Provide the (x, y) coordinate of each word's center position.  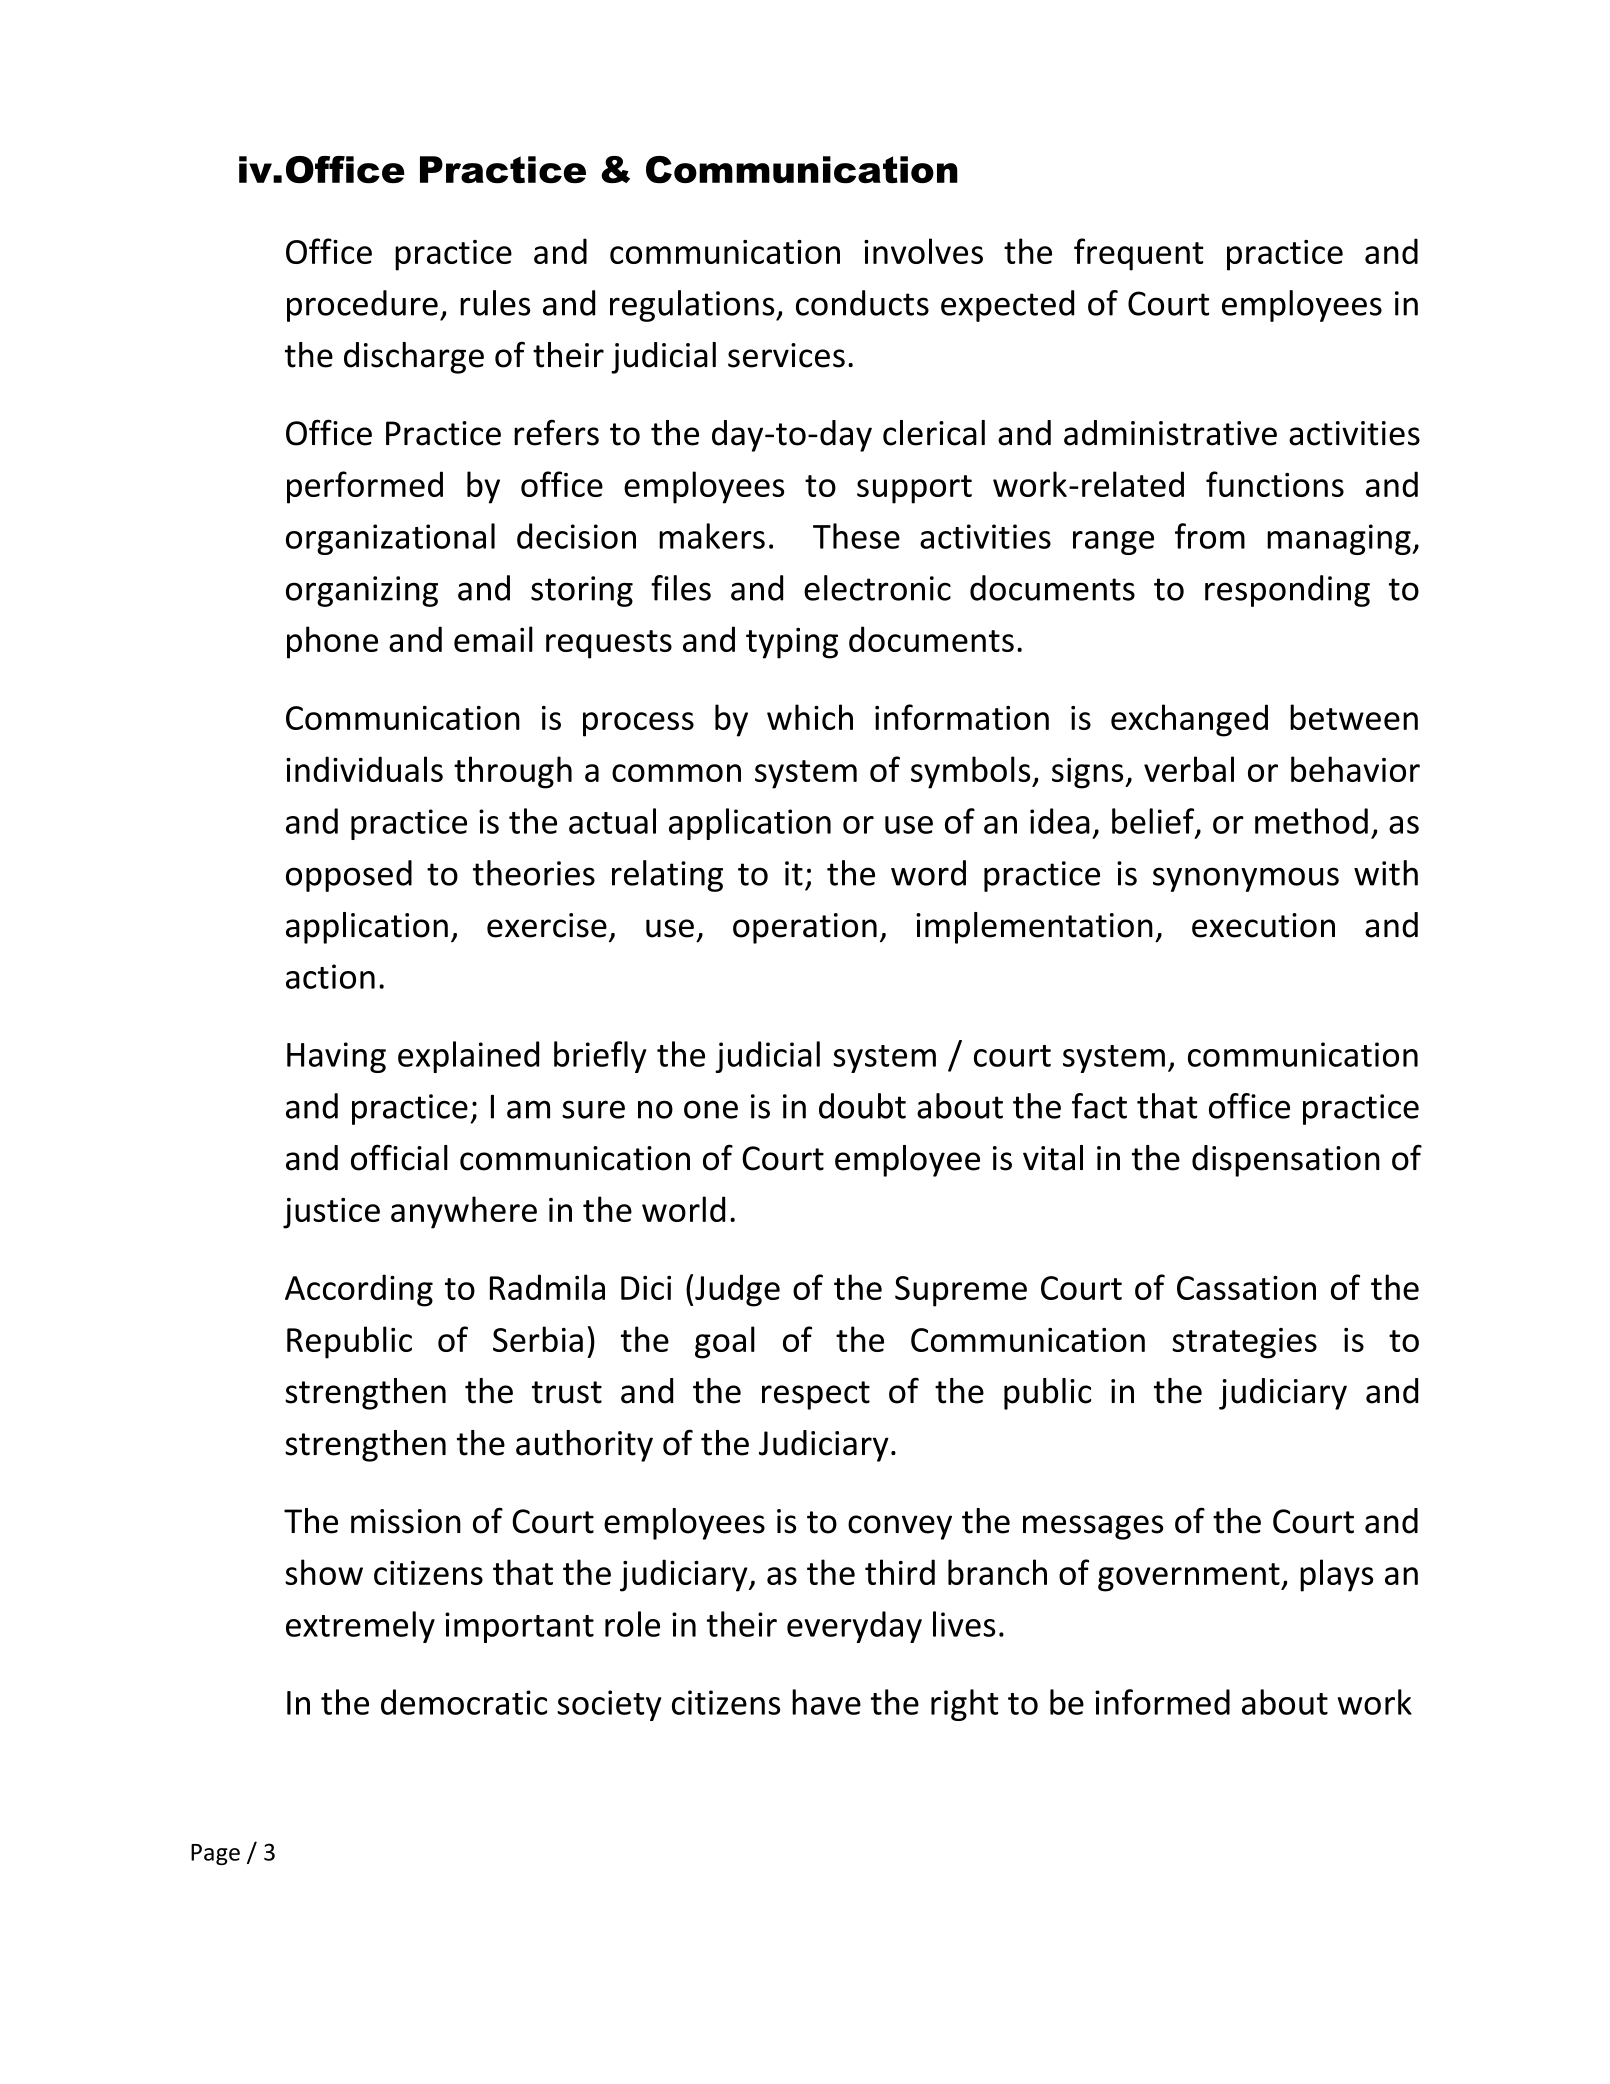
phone (332, 642)
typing (792, 643)
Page (215, 1854)
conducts (862, 303)
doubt (862, 1106)
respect (816, 1395)
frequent (1138, 254)
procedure (362, 306)
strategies (1244, 1343)
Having (336, 1057)
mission (406, 1521)
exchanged (1189, 720)
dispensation (1286, 1161)
